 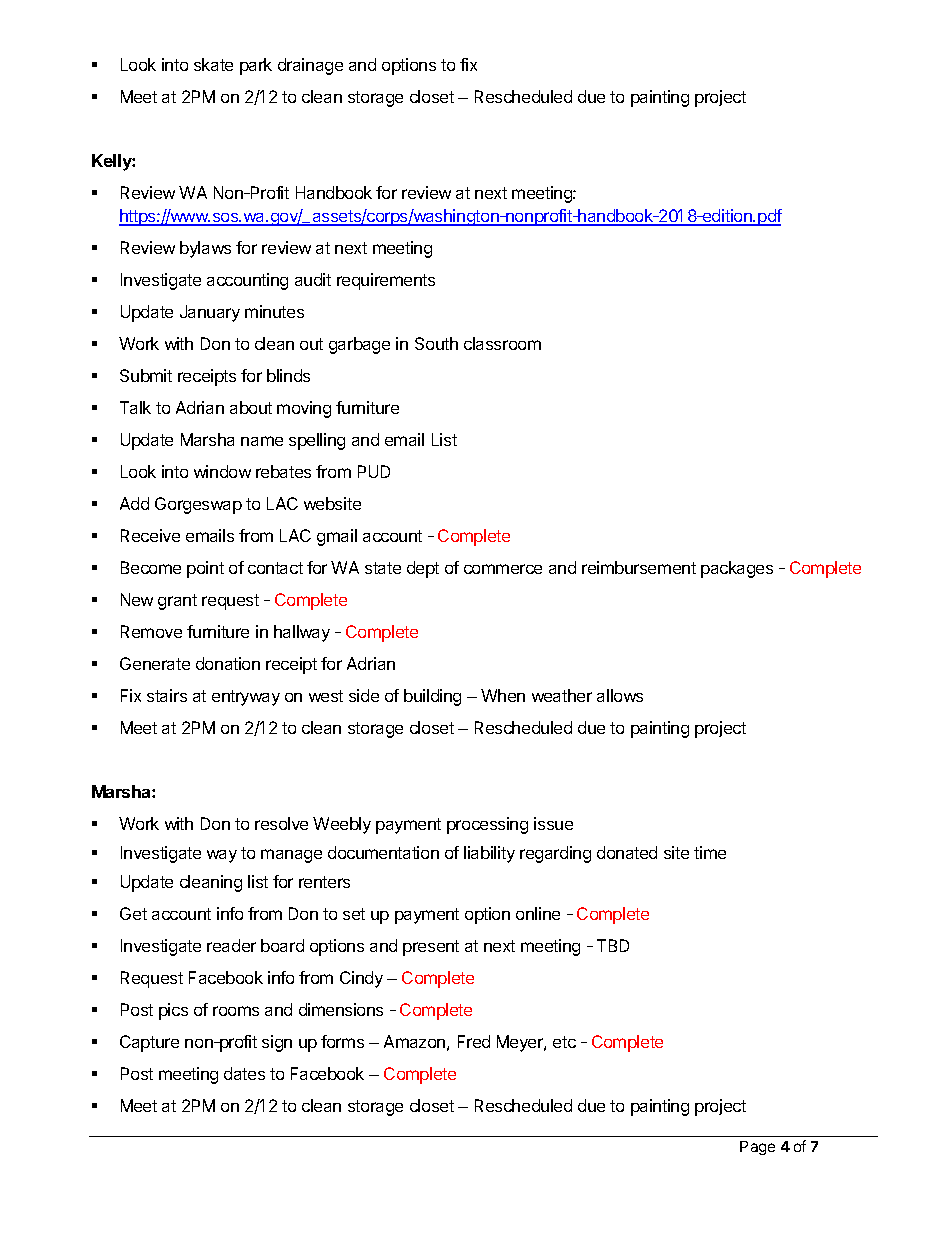 I want to click on drainage, so click(x=310, y=66).
